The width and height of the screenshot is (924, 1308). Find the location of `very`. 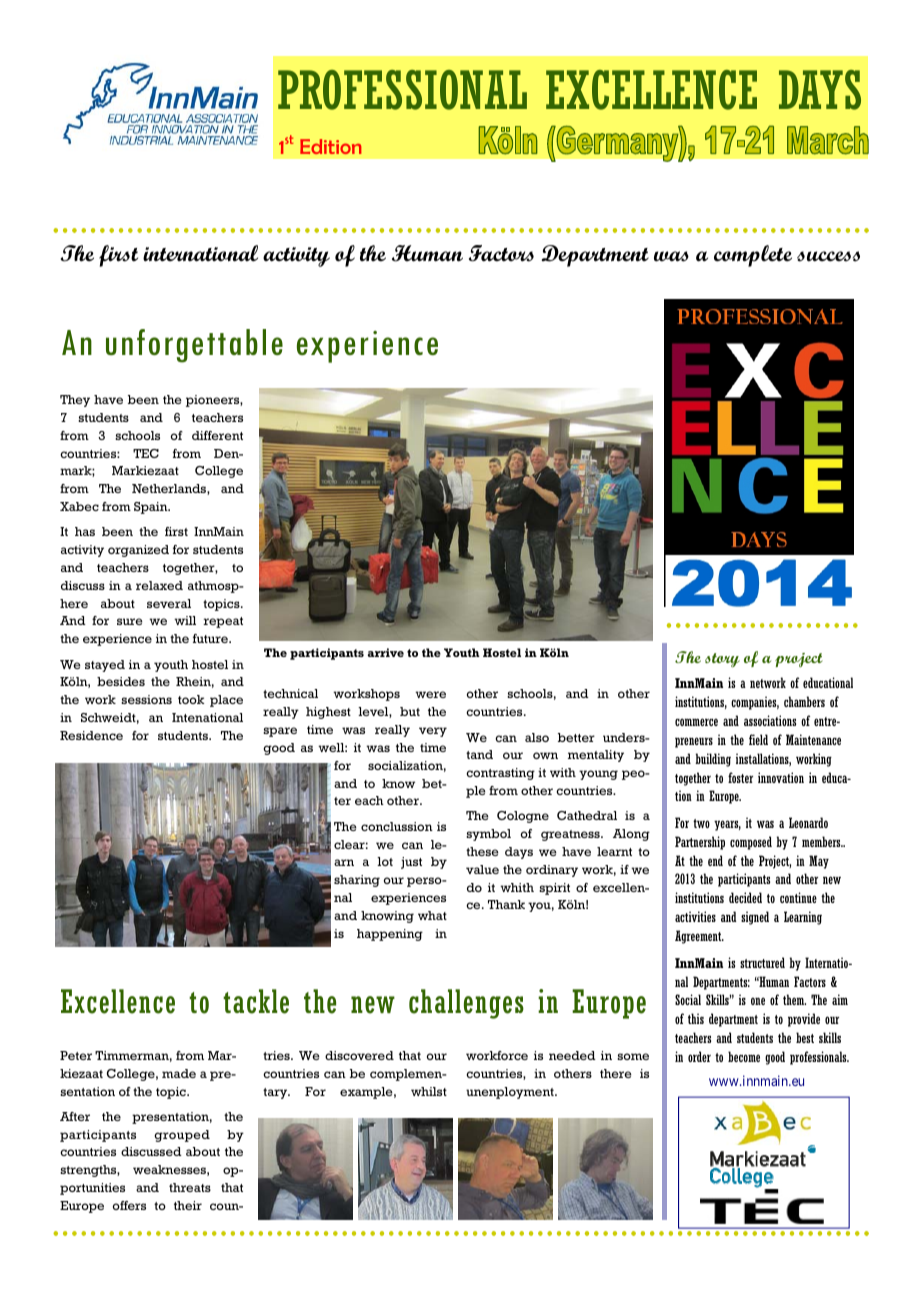

very is located at coordinates (433, 732).
